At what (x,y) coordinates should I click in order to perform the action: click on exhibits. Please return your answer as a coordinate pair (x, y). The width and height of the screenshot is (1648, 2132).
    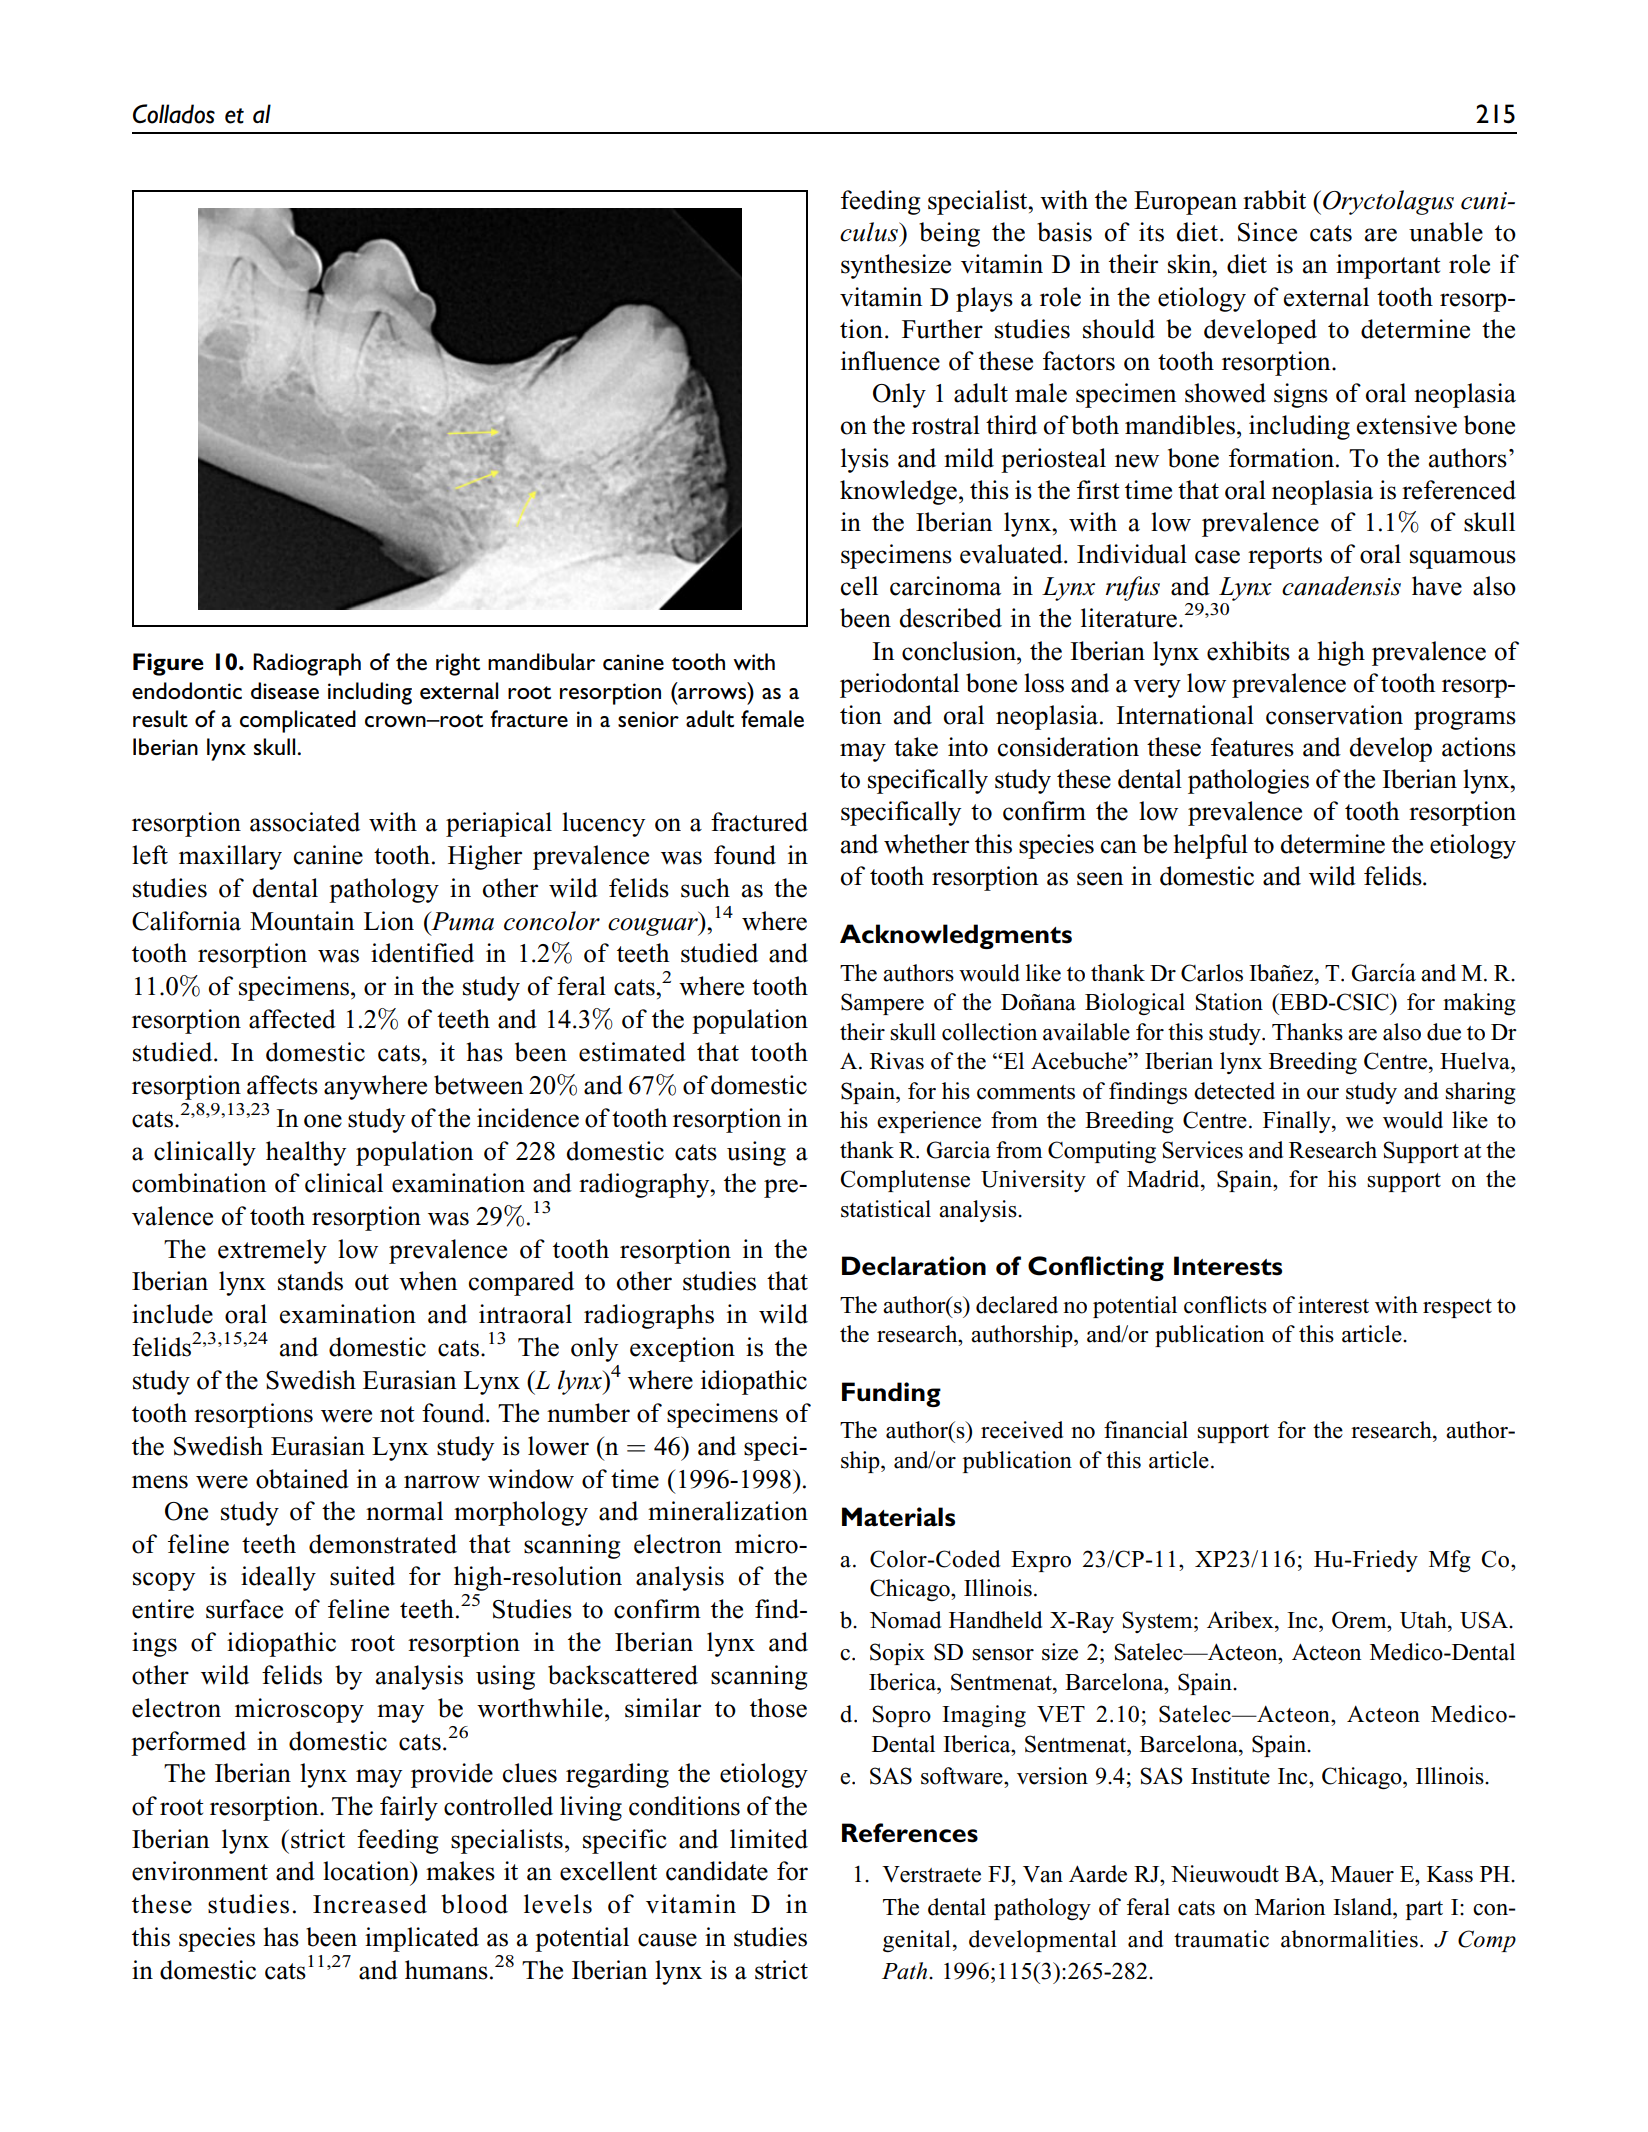
    Looking at the image, I should click on (1248, 651).
